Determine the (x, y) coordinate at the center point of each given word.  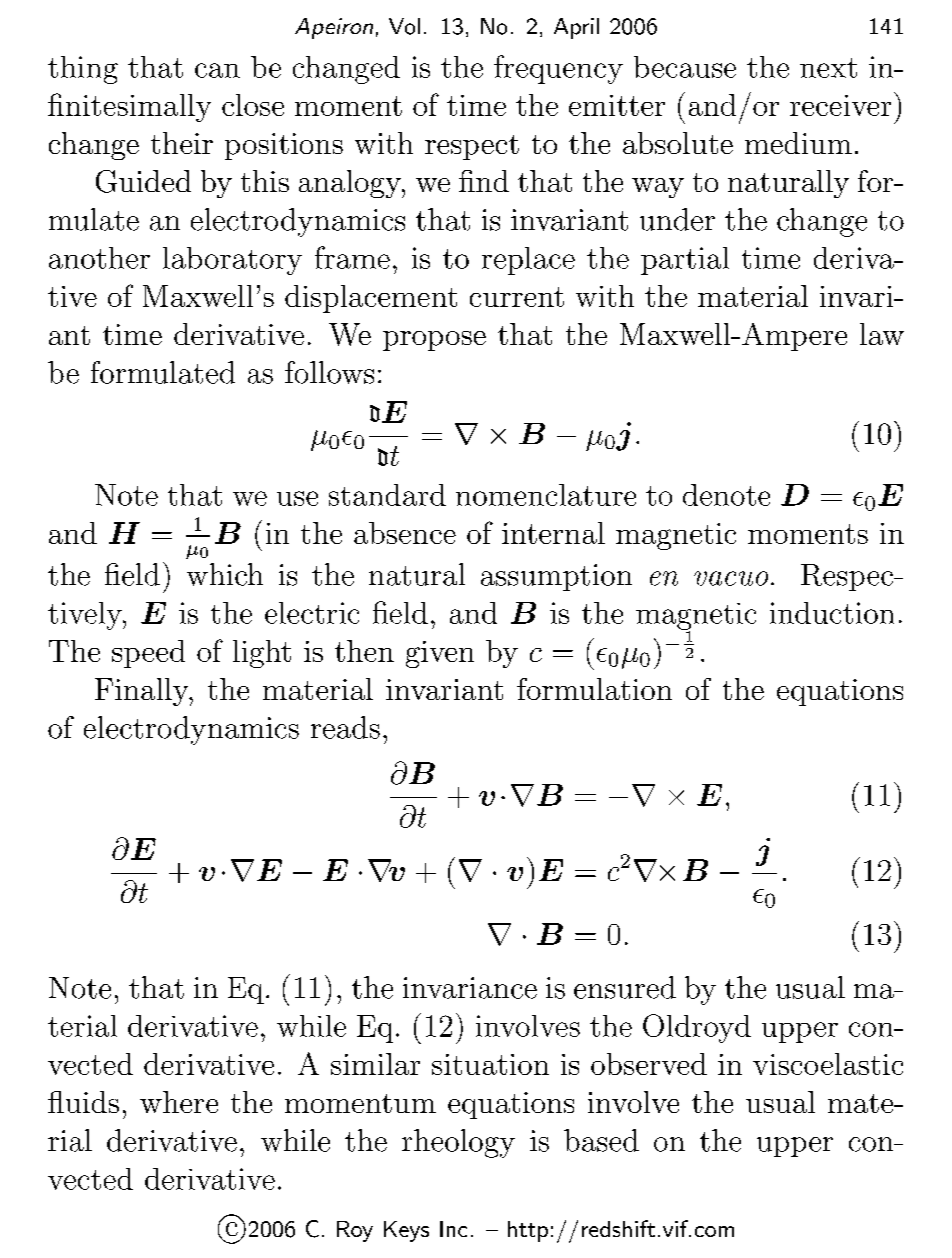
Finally (143, 692)
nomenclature (546, 495)
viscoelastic (828, 1064)
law (882, 334)
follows (329, 372)
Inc (453, 1229)
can (217, 70)
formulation (594, 689)
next (828, 68)
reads (345, 727)
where (179, 1102)
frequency (558, 69)
